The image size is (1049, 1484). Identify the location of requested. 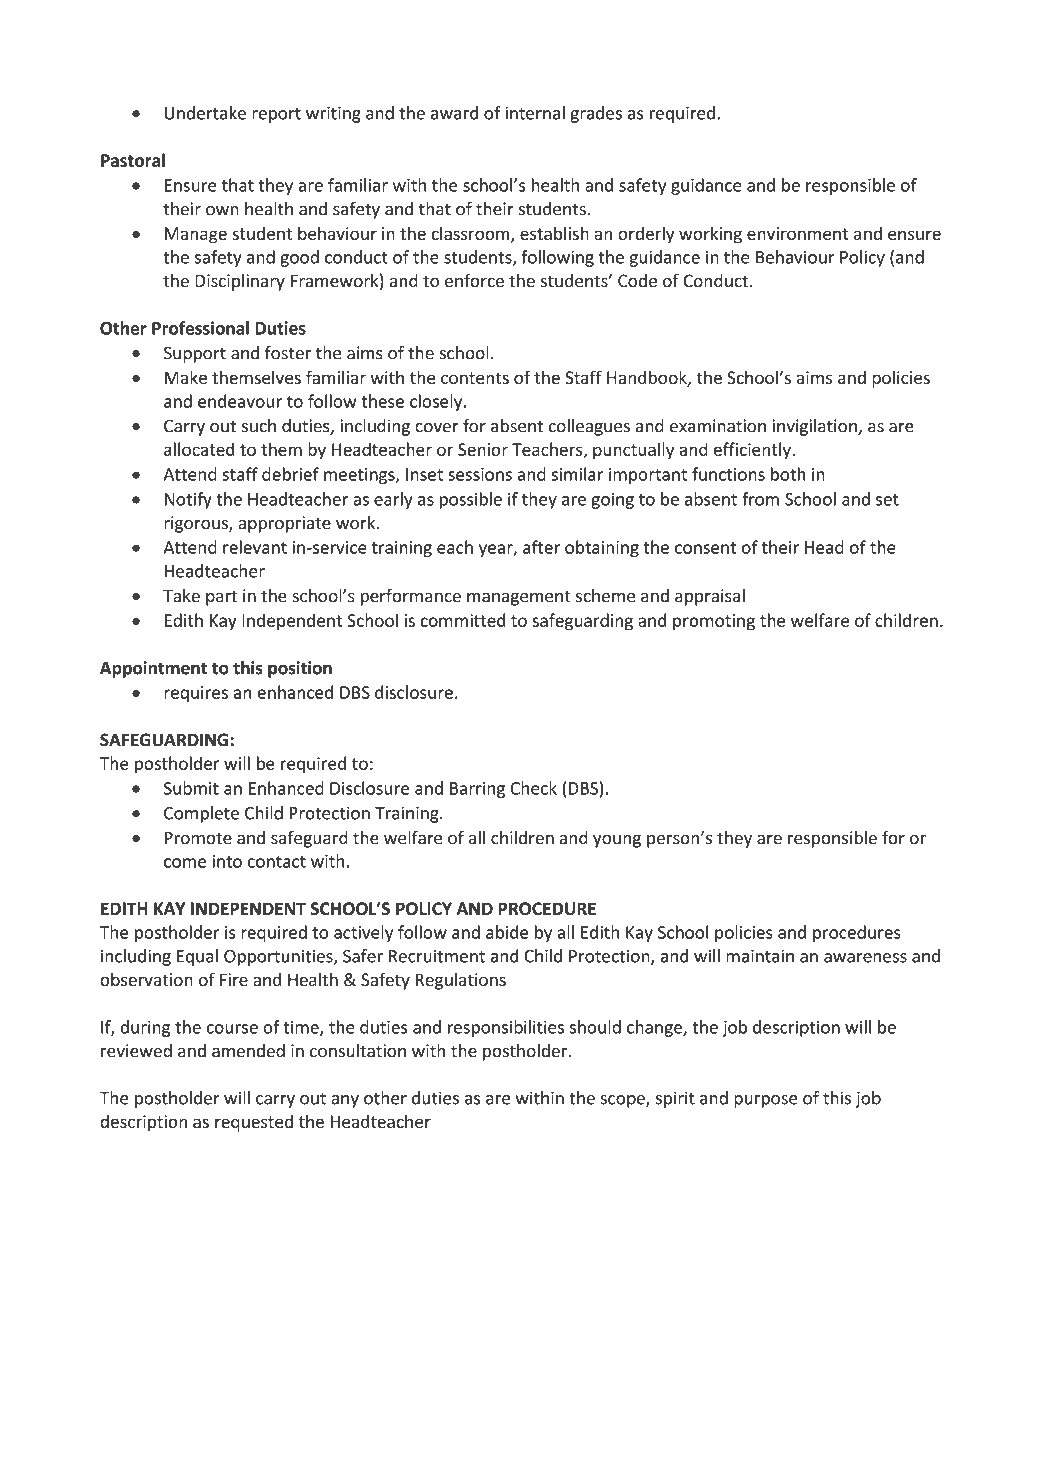
(254, 1123).
